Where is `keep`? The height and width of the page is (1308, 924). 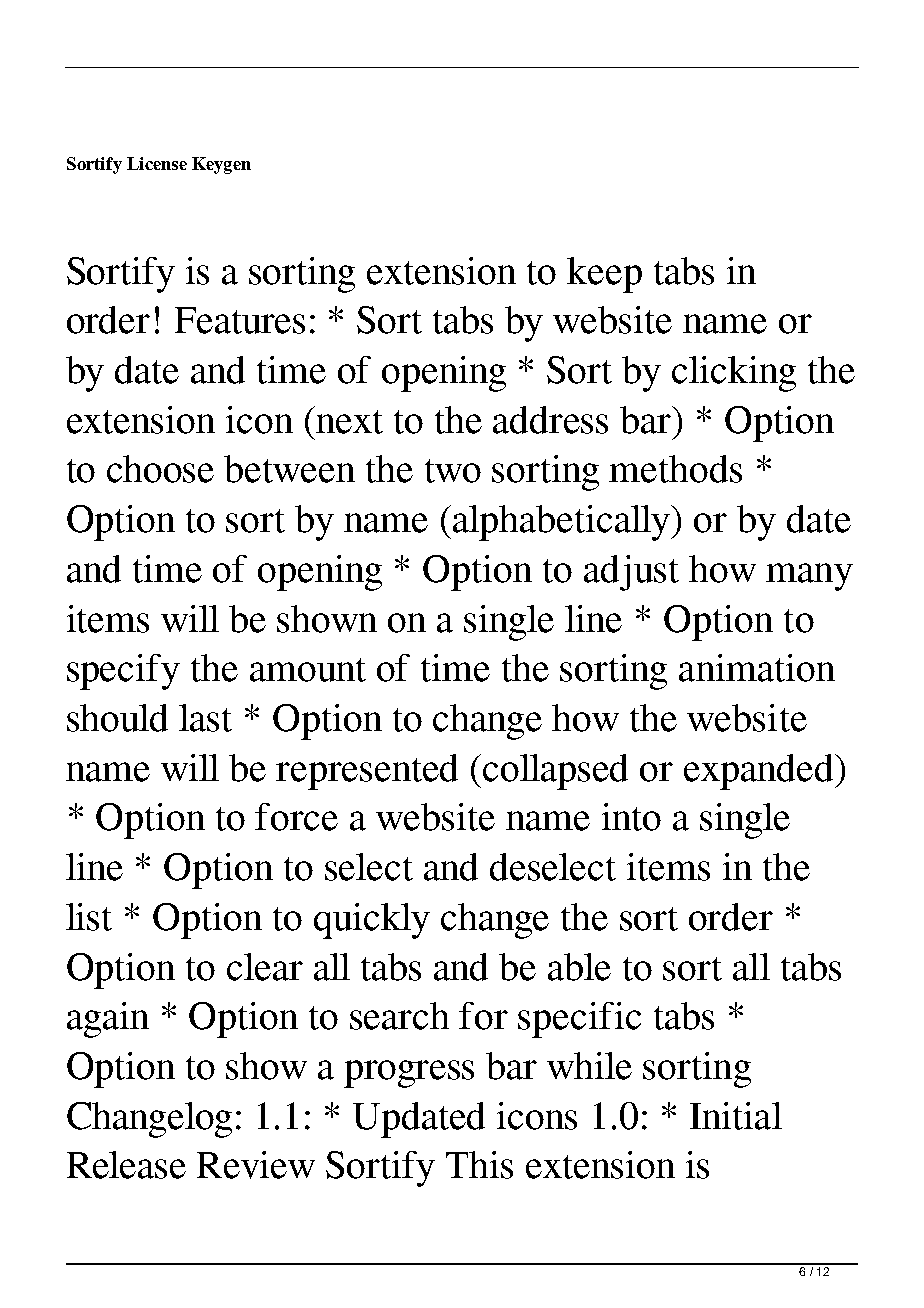
keep is located at coordinates (604, 275).
